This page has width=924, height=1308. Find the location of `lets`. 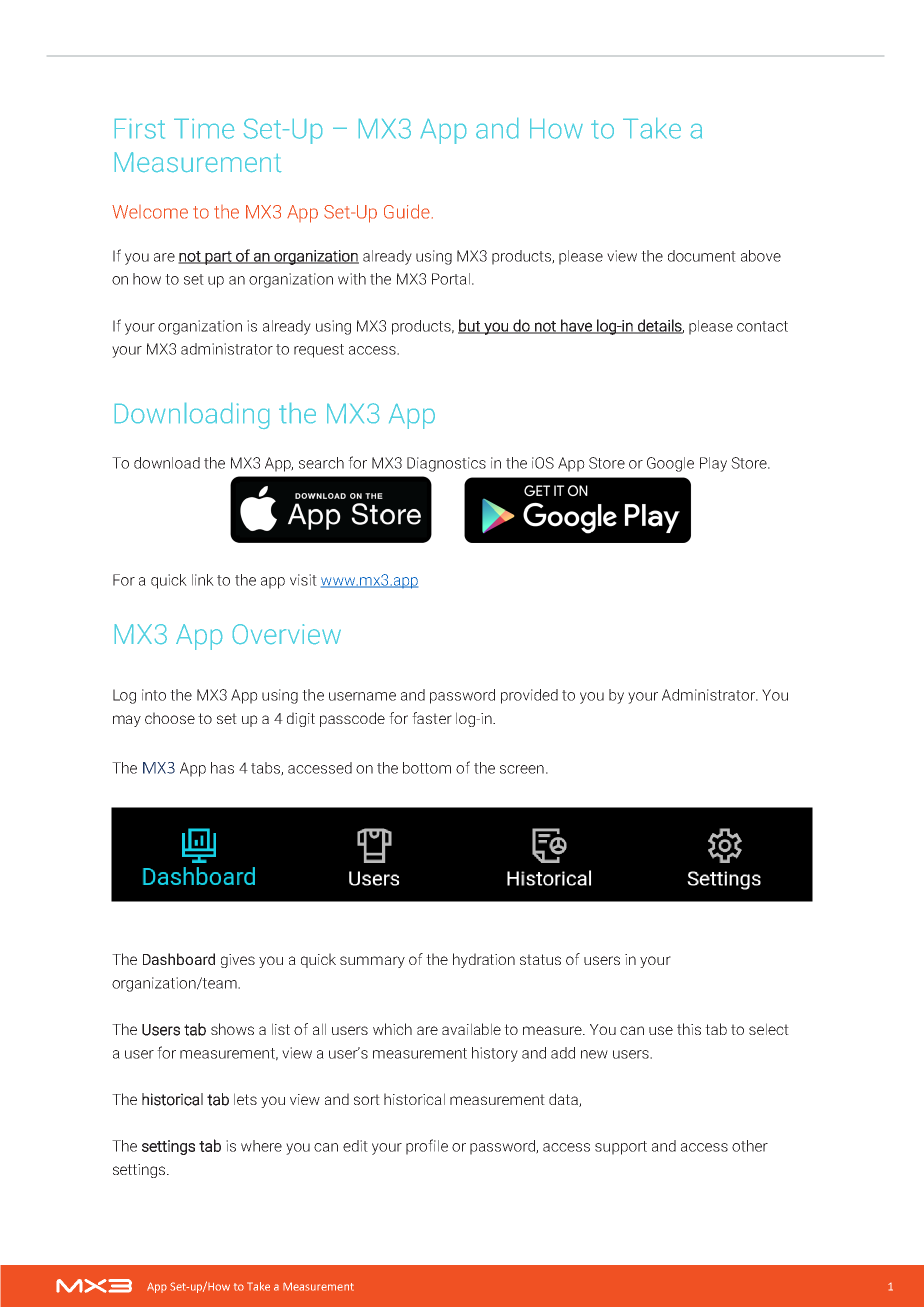

lets is located at coordinates (245, 1099).
